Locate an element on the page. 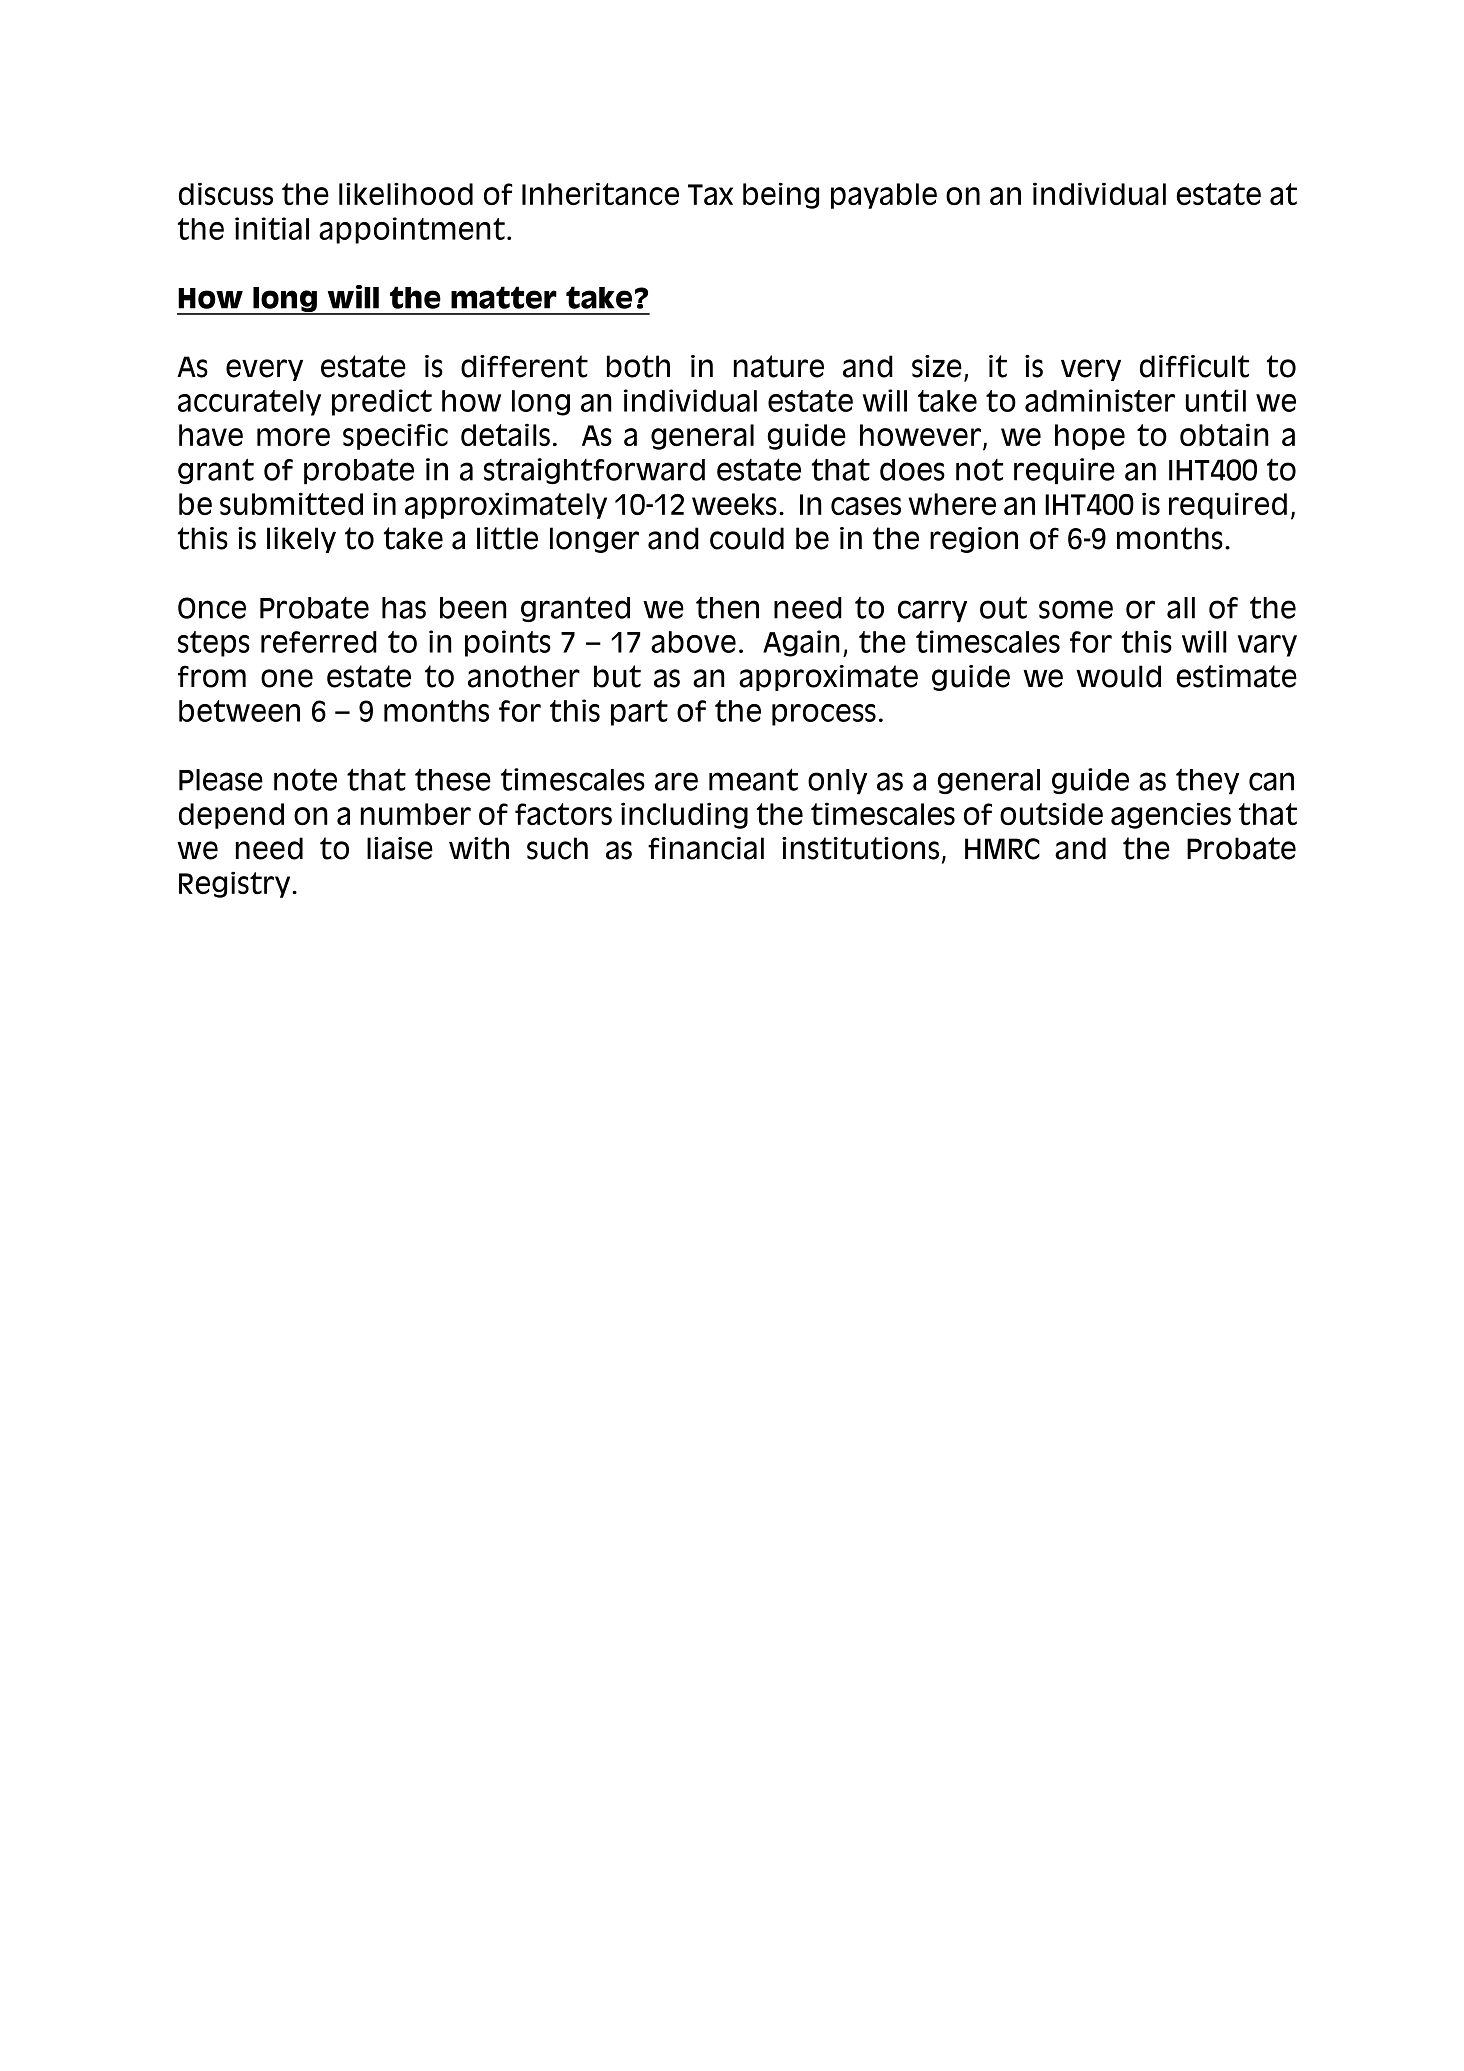 The height and width of the document is (2071, 1464). hope is located at coordinates (1090, 437).
